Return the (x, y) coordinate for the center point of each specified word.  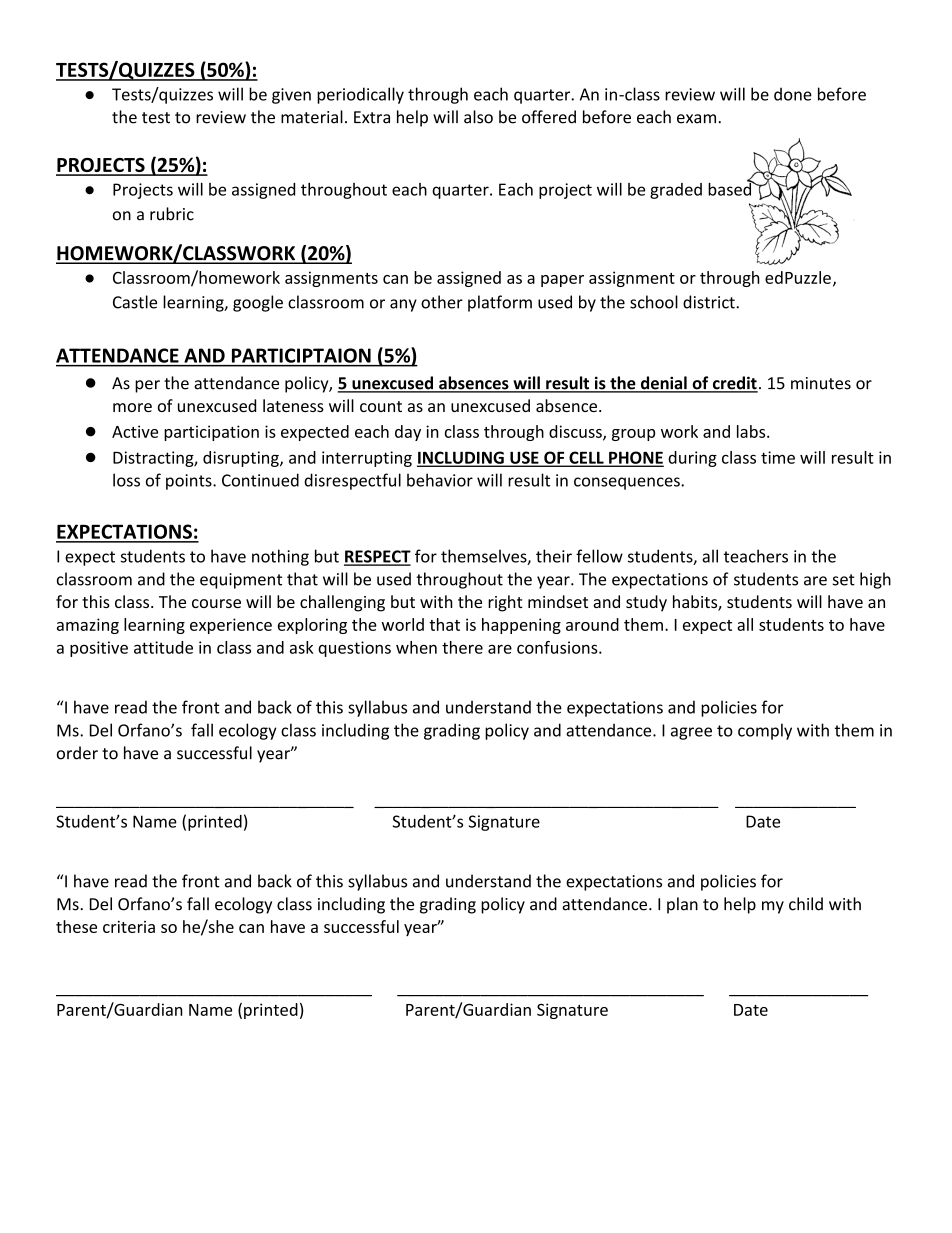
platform (500, 303)
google (258, 303)
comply (765, 731)
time (778, 457)
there (462, 647)
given (291, 96)
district (710, 302)
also (478, 117)
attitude (163, 647)
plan (682, 905)
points (190, 482)
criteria (129, 927)
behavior (440, 480)
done (793, 94)
